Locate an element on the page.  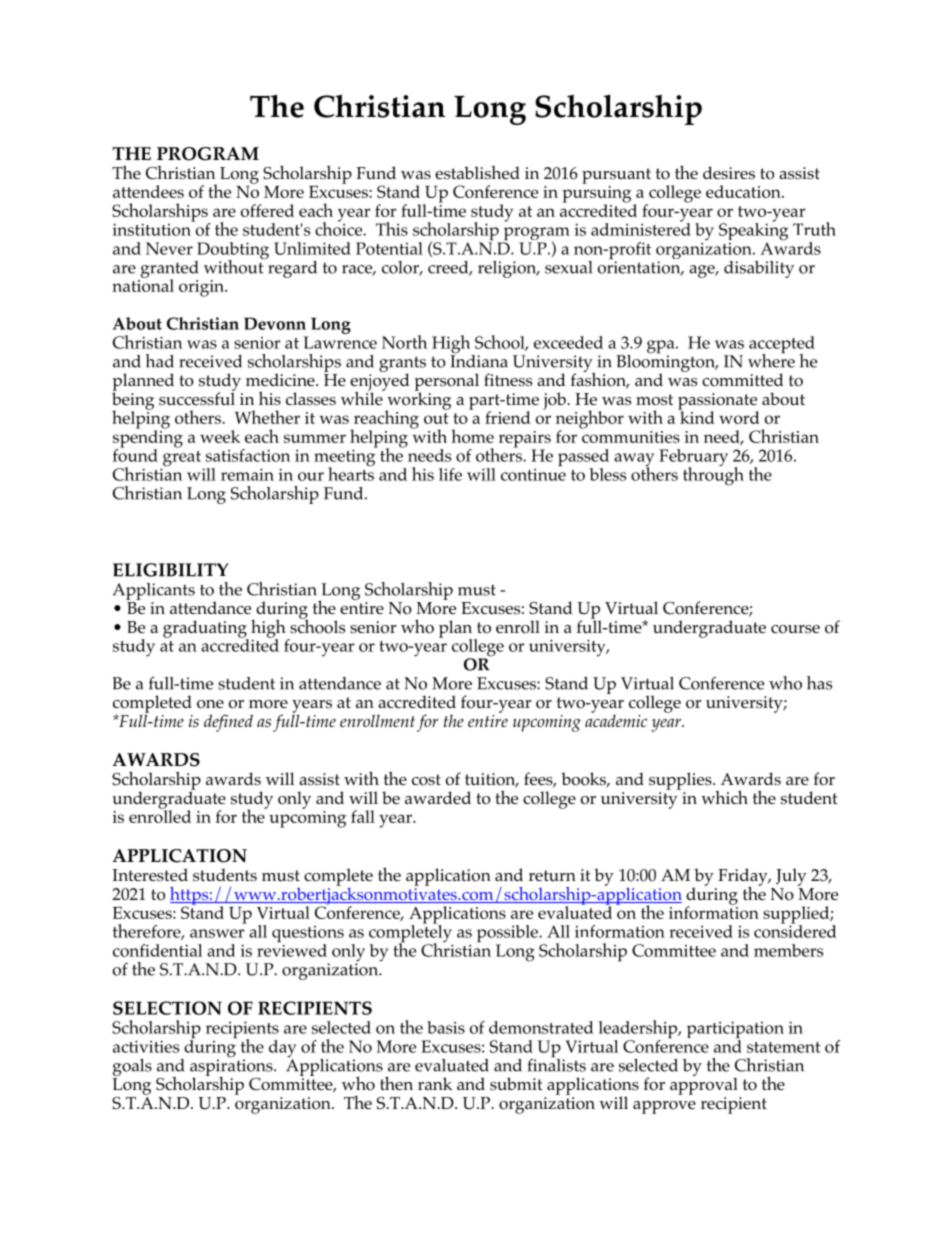
aspirations is located at coordinates (232, 1067).
